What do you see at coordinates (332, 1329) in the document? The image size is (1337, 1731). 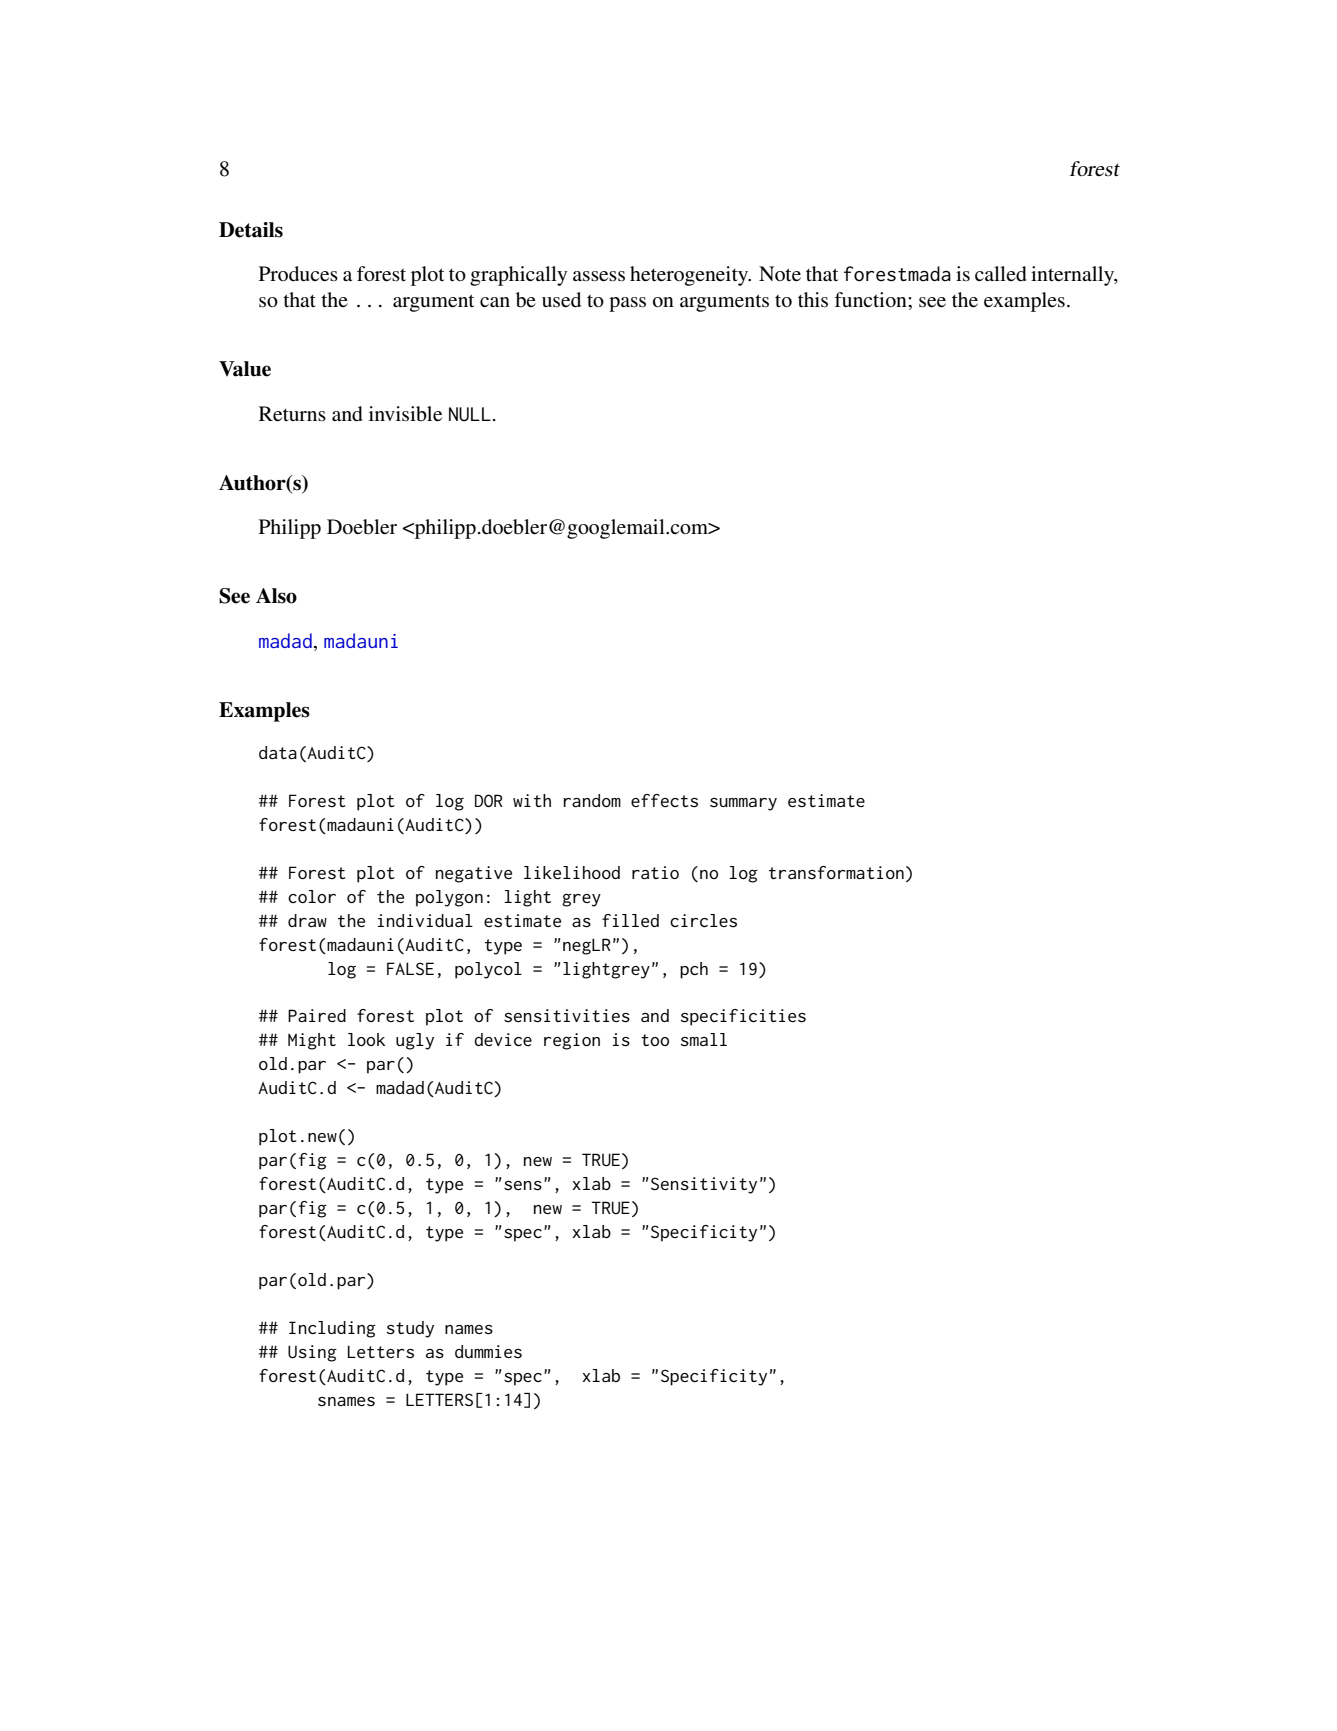 I see `Including` at bounding box center [332, 1329].
